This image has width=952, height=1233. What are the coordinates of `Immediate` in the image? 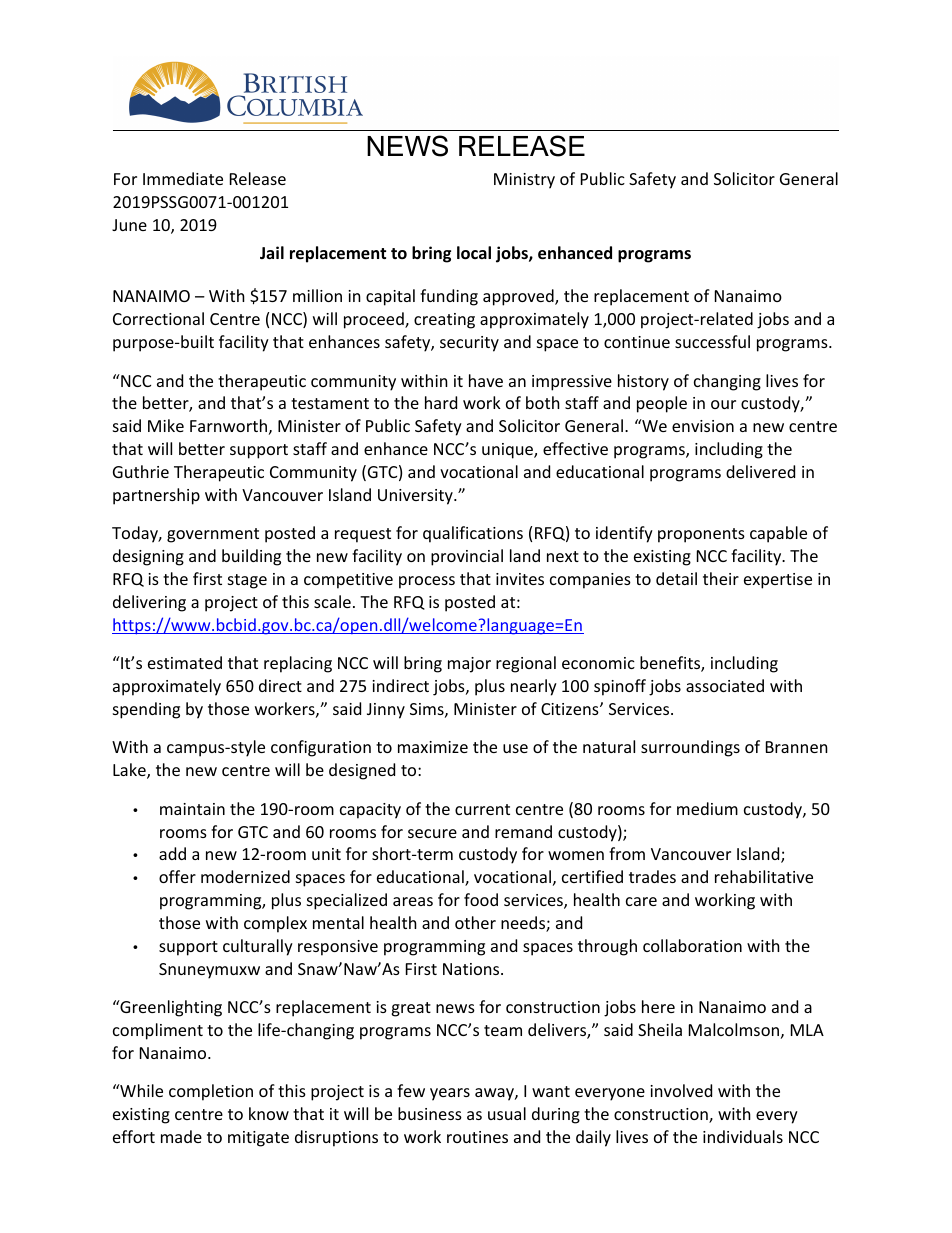 It's located at (183, 178).
